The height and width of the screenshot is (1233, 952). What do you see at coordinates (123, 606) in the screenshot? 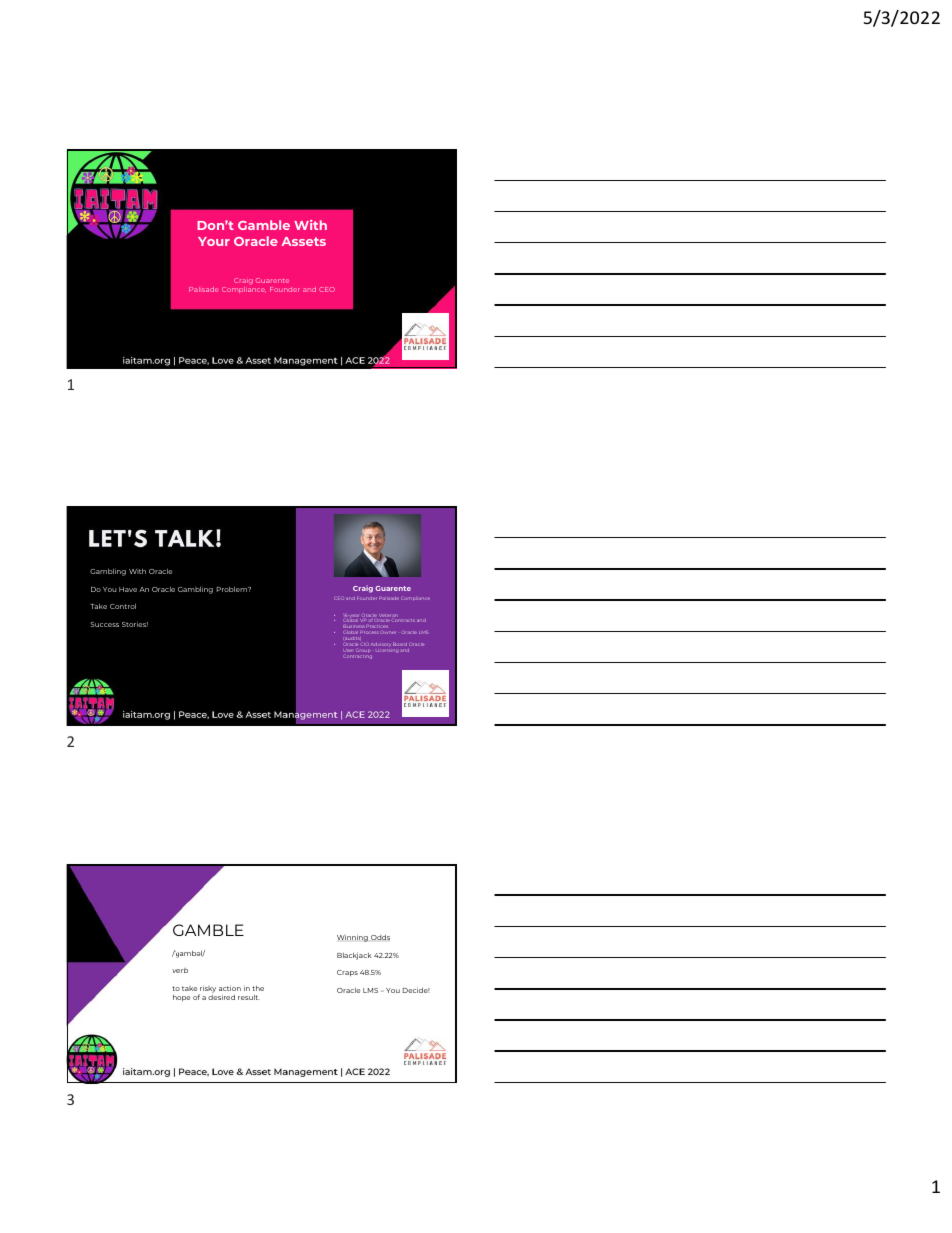
I see `Control` at bounding box center [123, 606].
